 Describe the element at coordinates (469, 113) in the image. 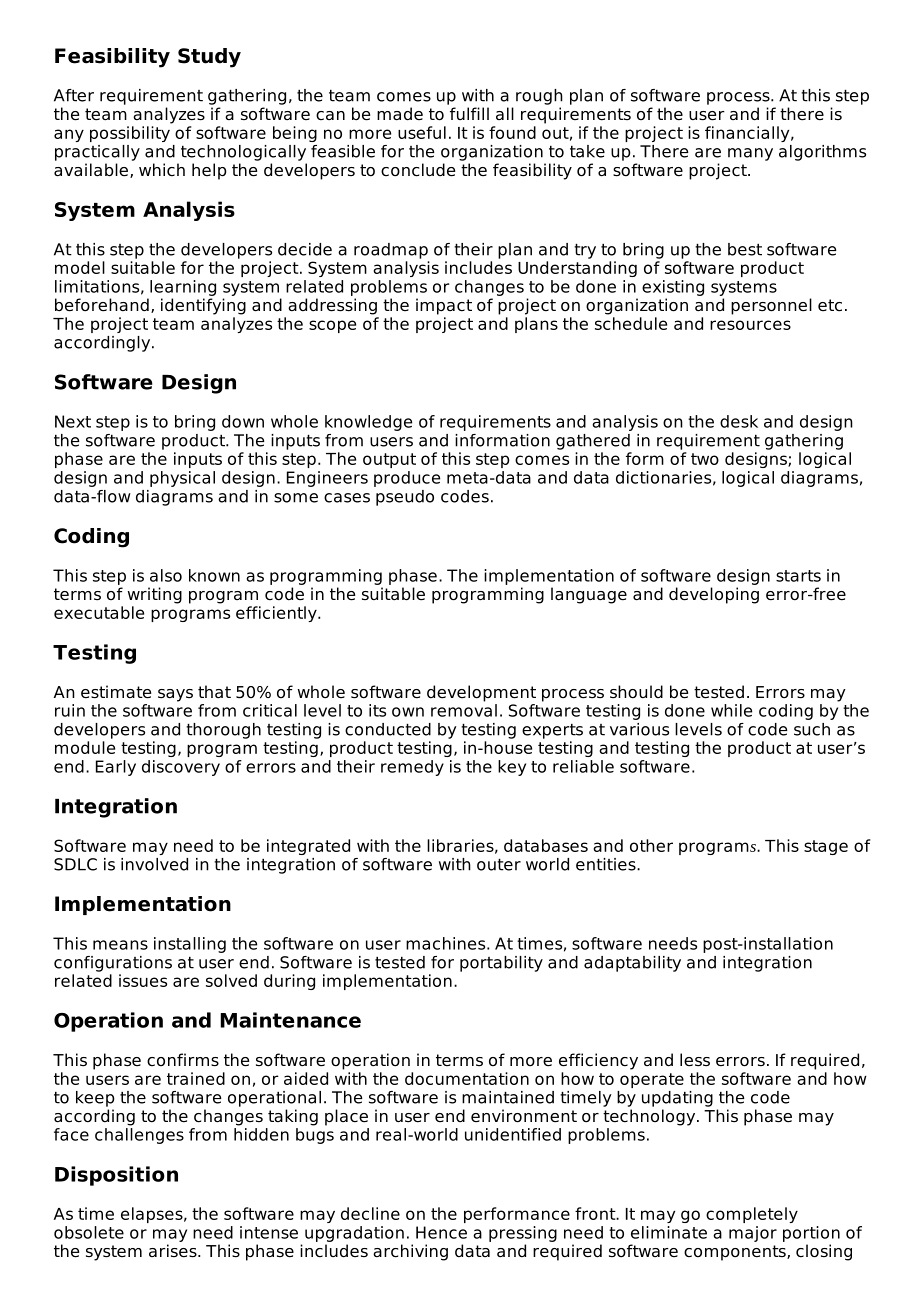

I see `fulfill` at that location.
